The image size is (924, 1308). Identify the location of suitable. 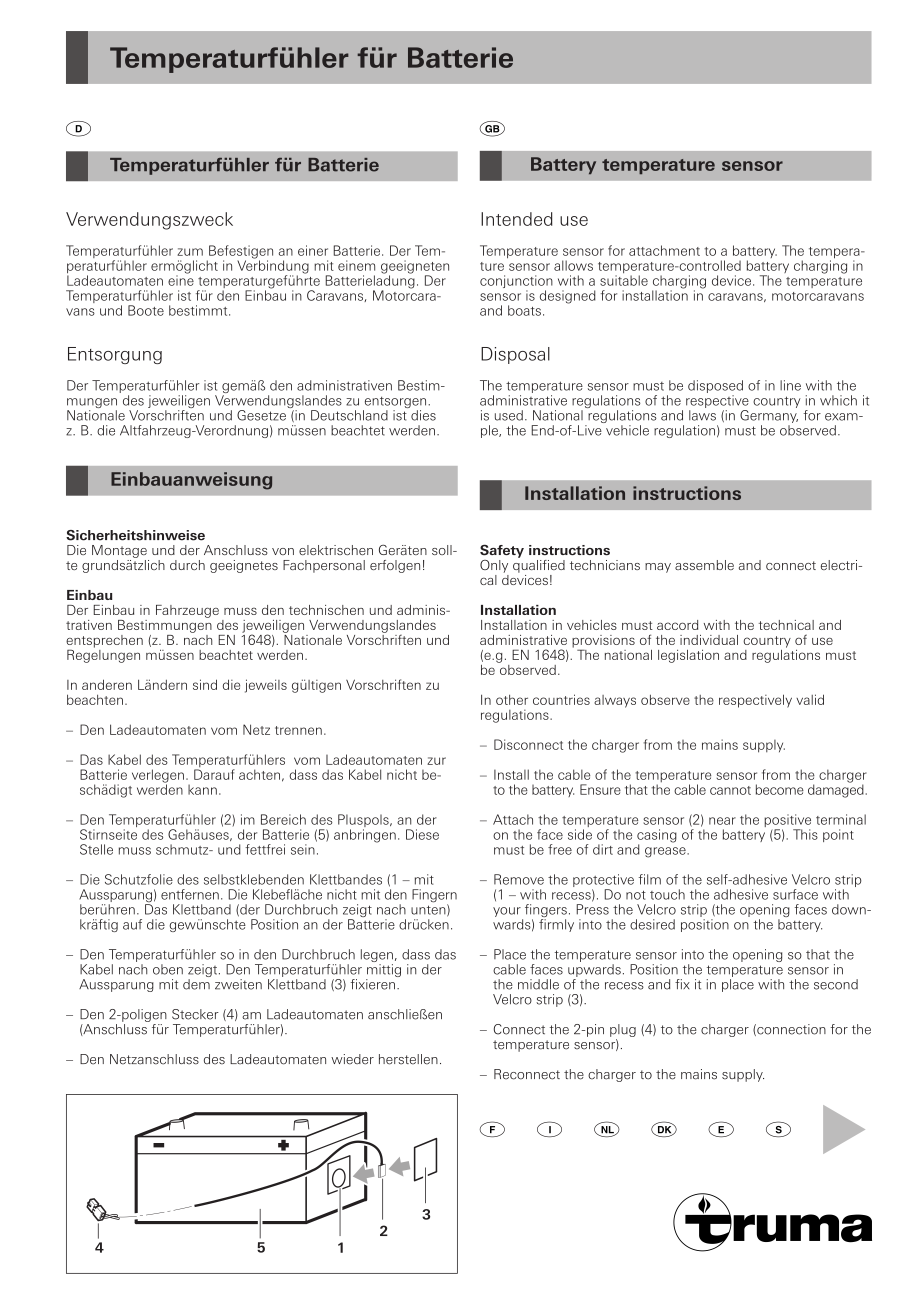
(624, 280).
